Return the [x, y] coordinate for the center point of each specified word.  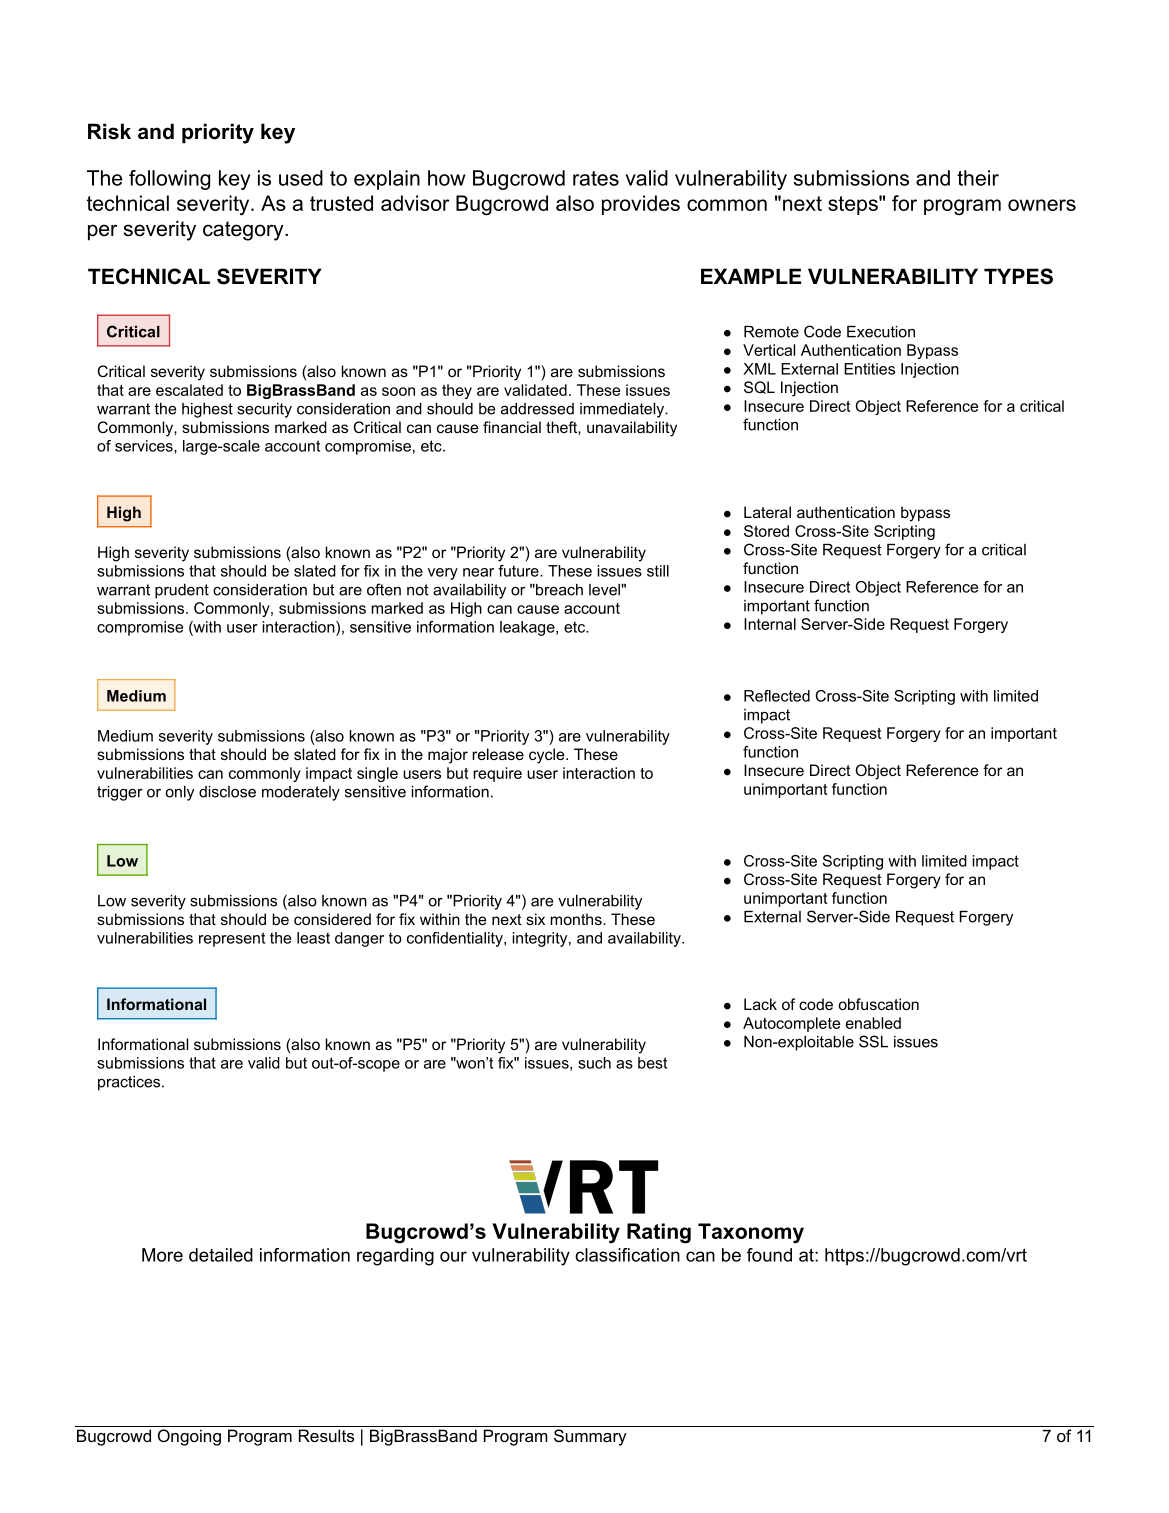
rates [596, 178]
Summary [590, 1437]
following [169, 180]
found [769, 1255]
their [978, 178]
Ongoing [189, 1437]
